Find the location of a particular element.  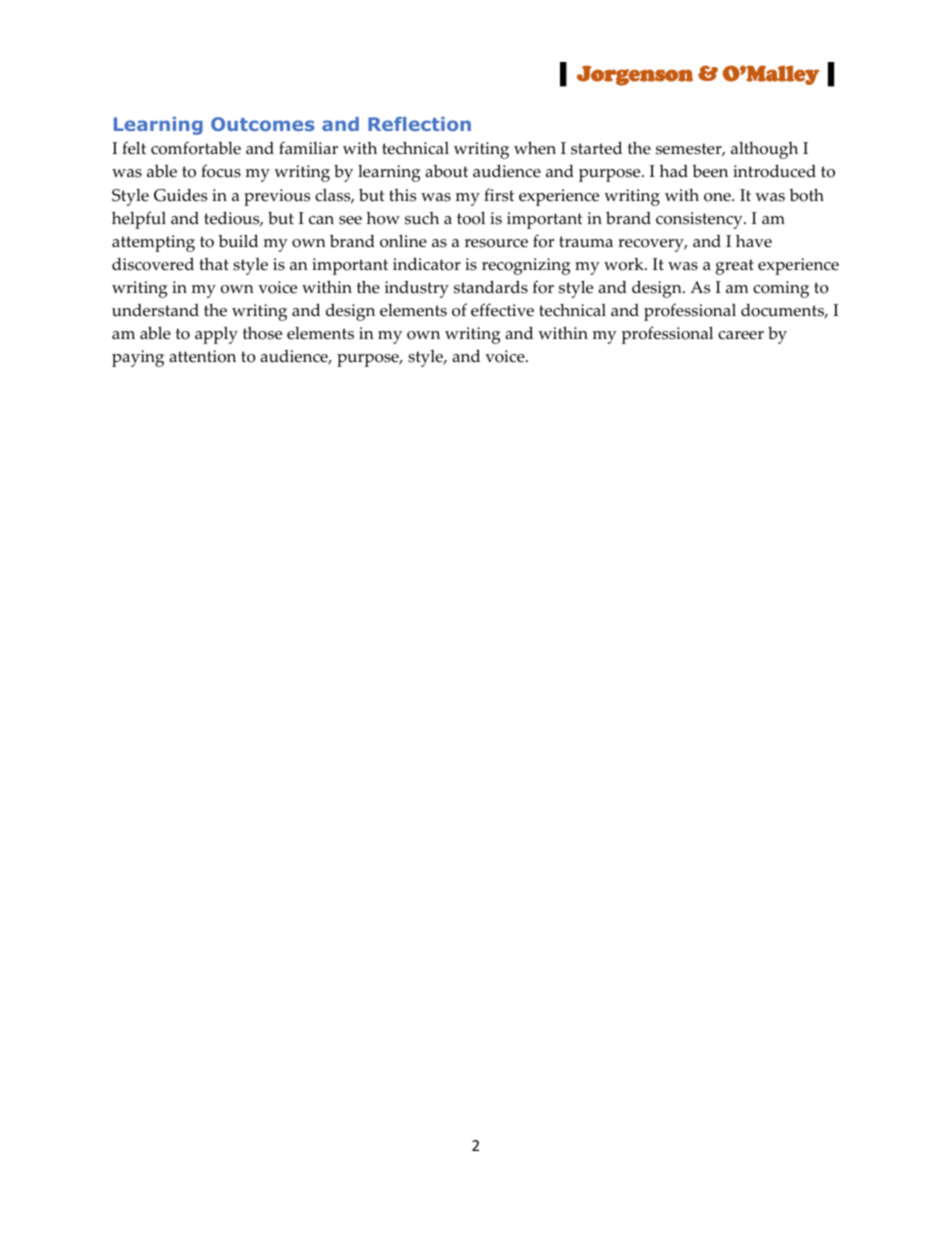

career is located at coordinates (741, 335).
